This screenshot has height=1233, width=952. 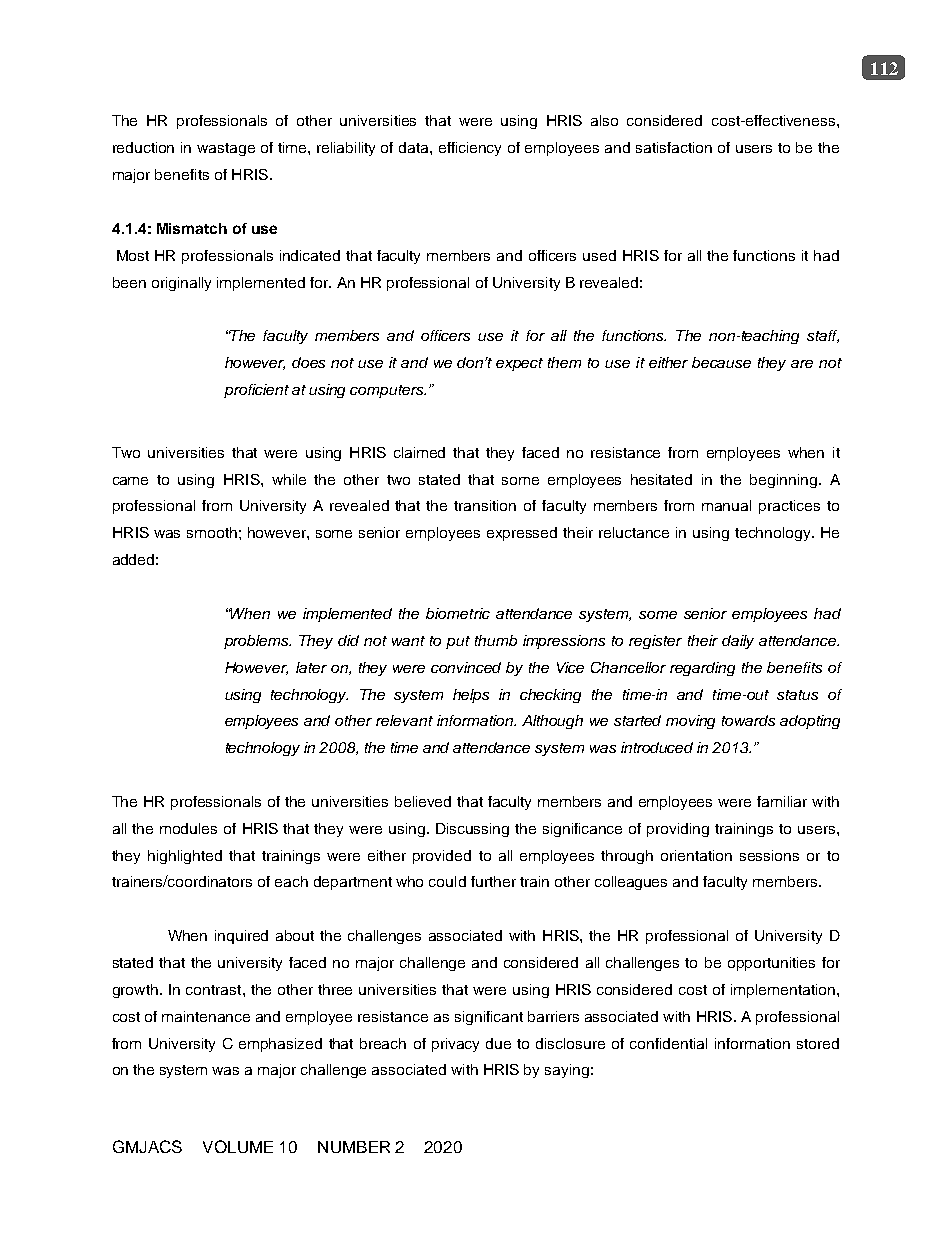 I want to click on privacy, so click(x=455, y=1045).
